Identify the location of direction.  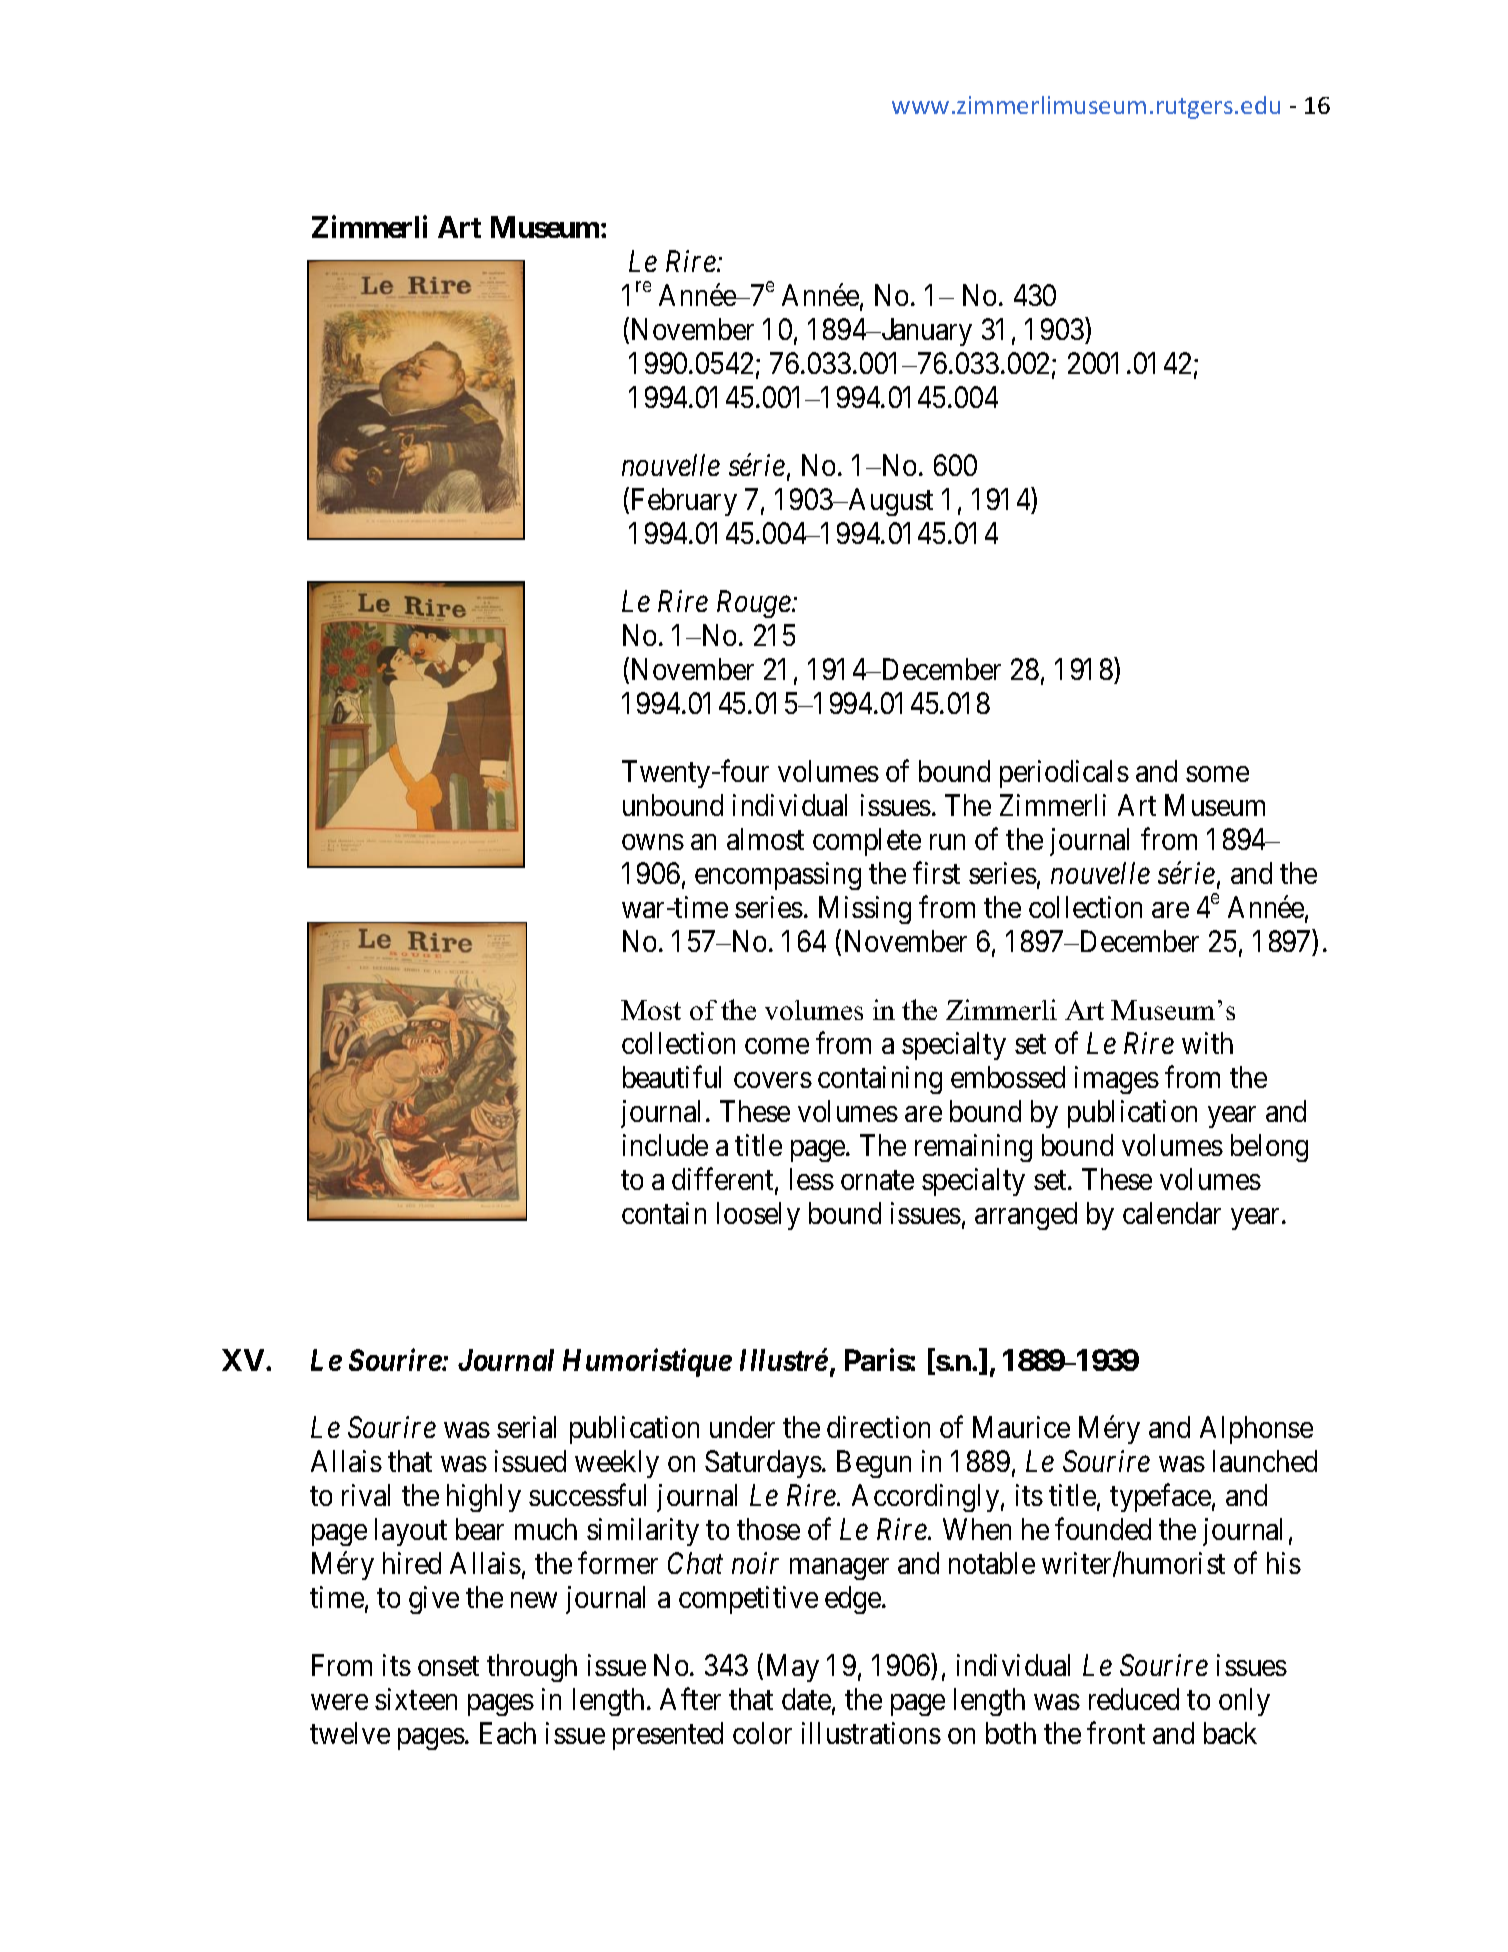
(878, 1427).
